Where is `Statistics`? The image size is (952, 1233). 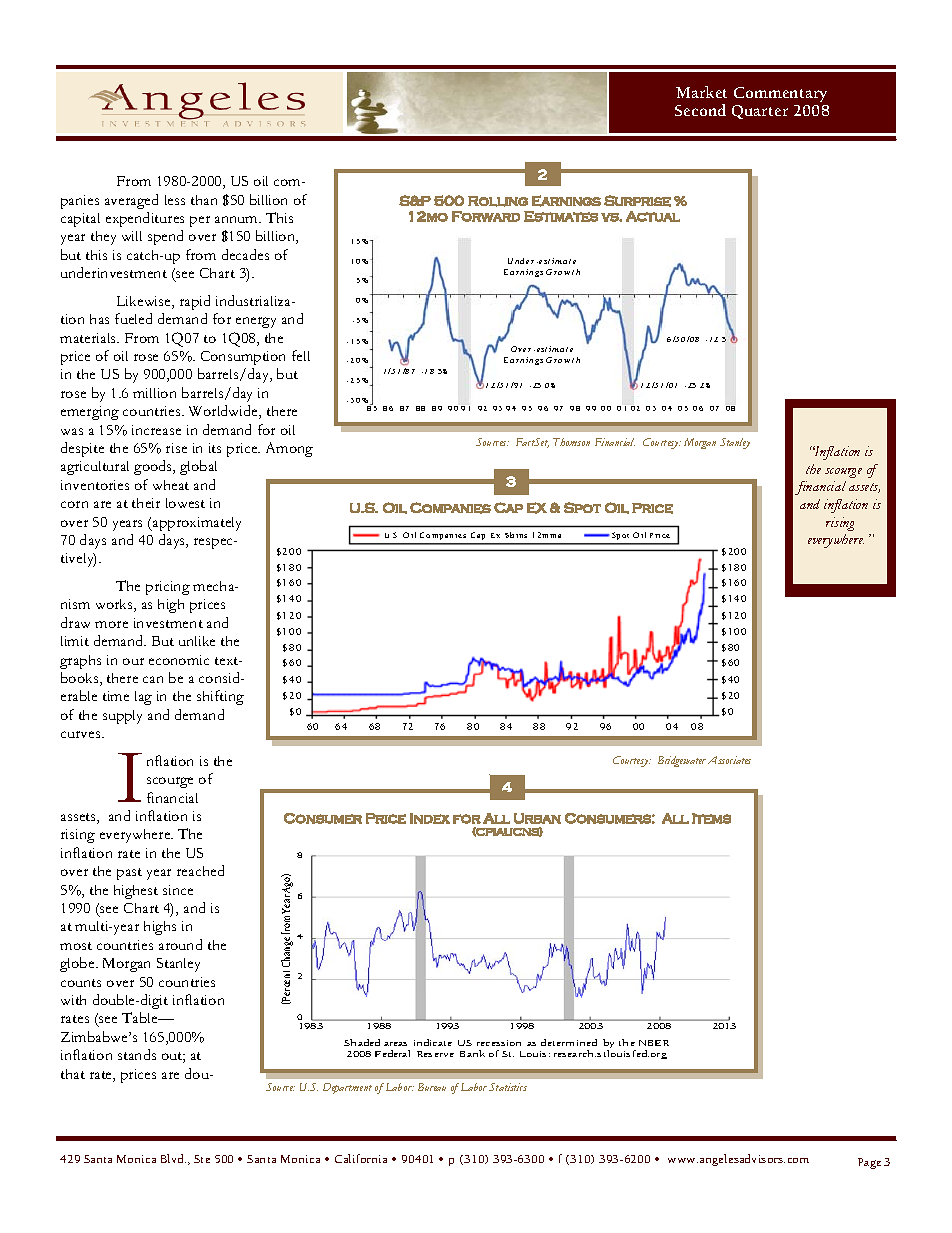
Statistics is located at coordinates (508, 1087).
